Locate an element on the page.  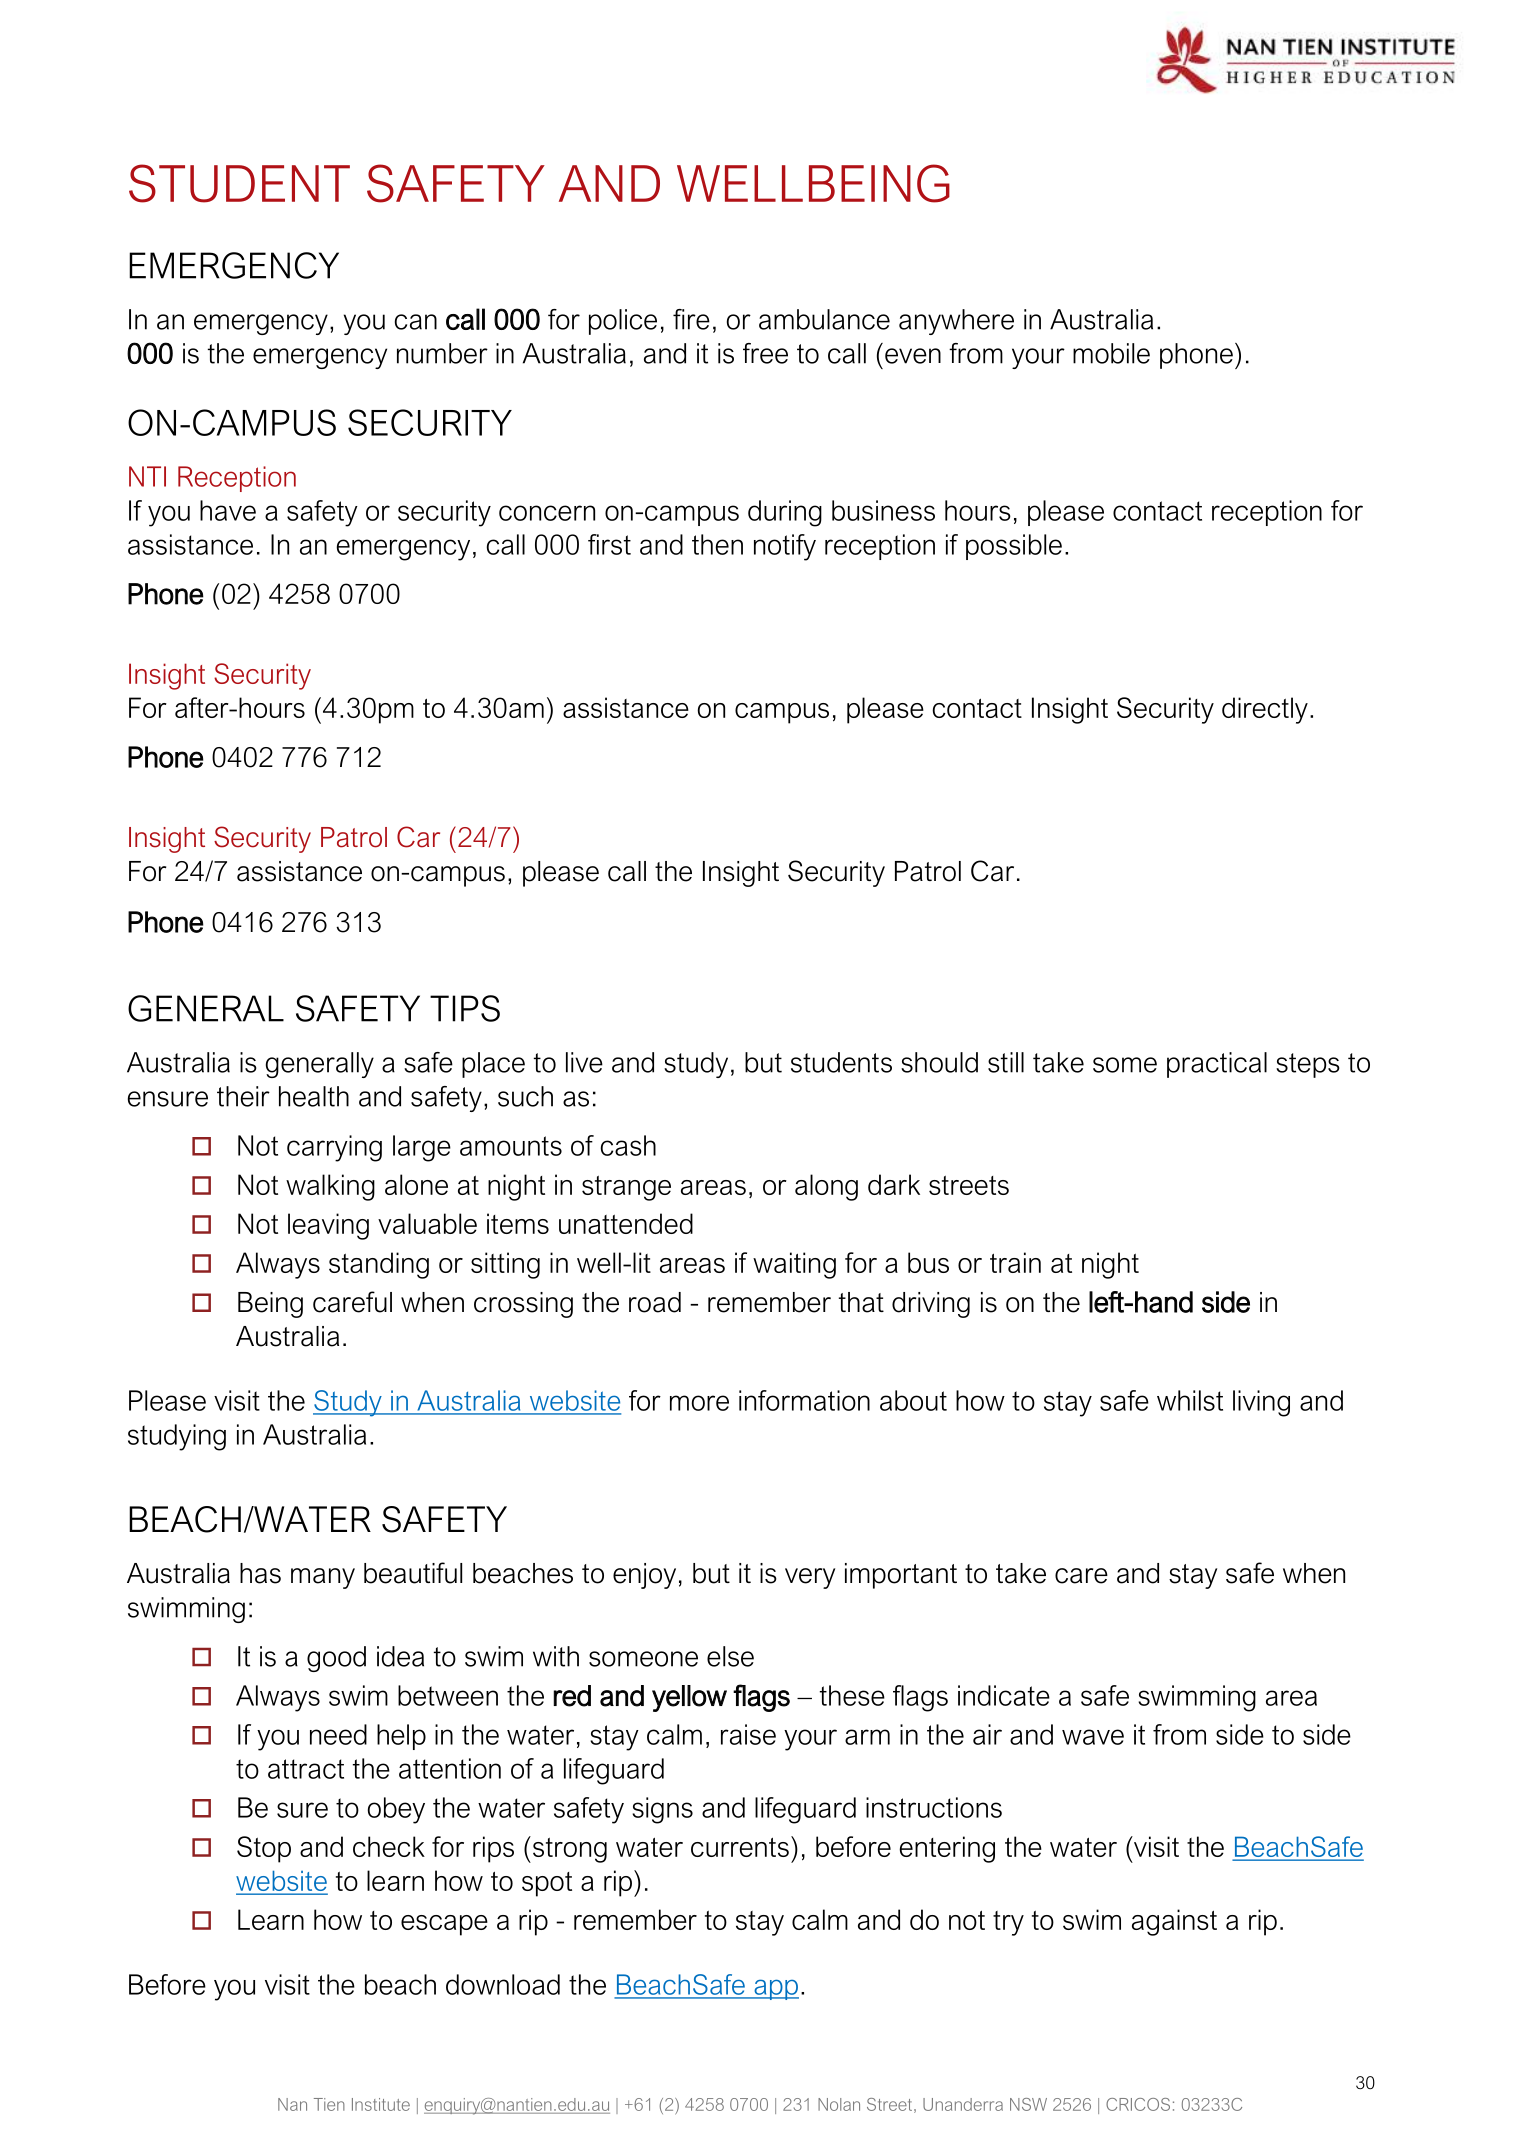
free is located at coordinates (765, 353).
